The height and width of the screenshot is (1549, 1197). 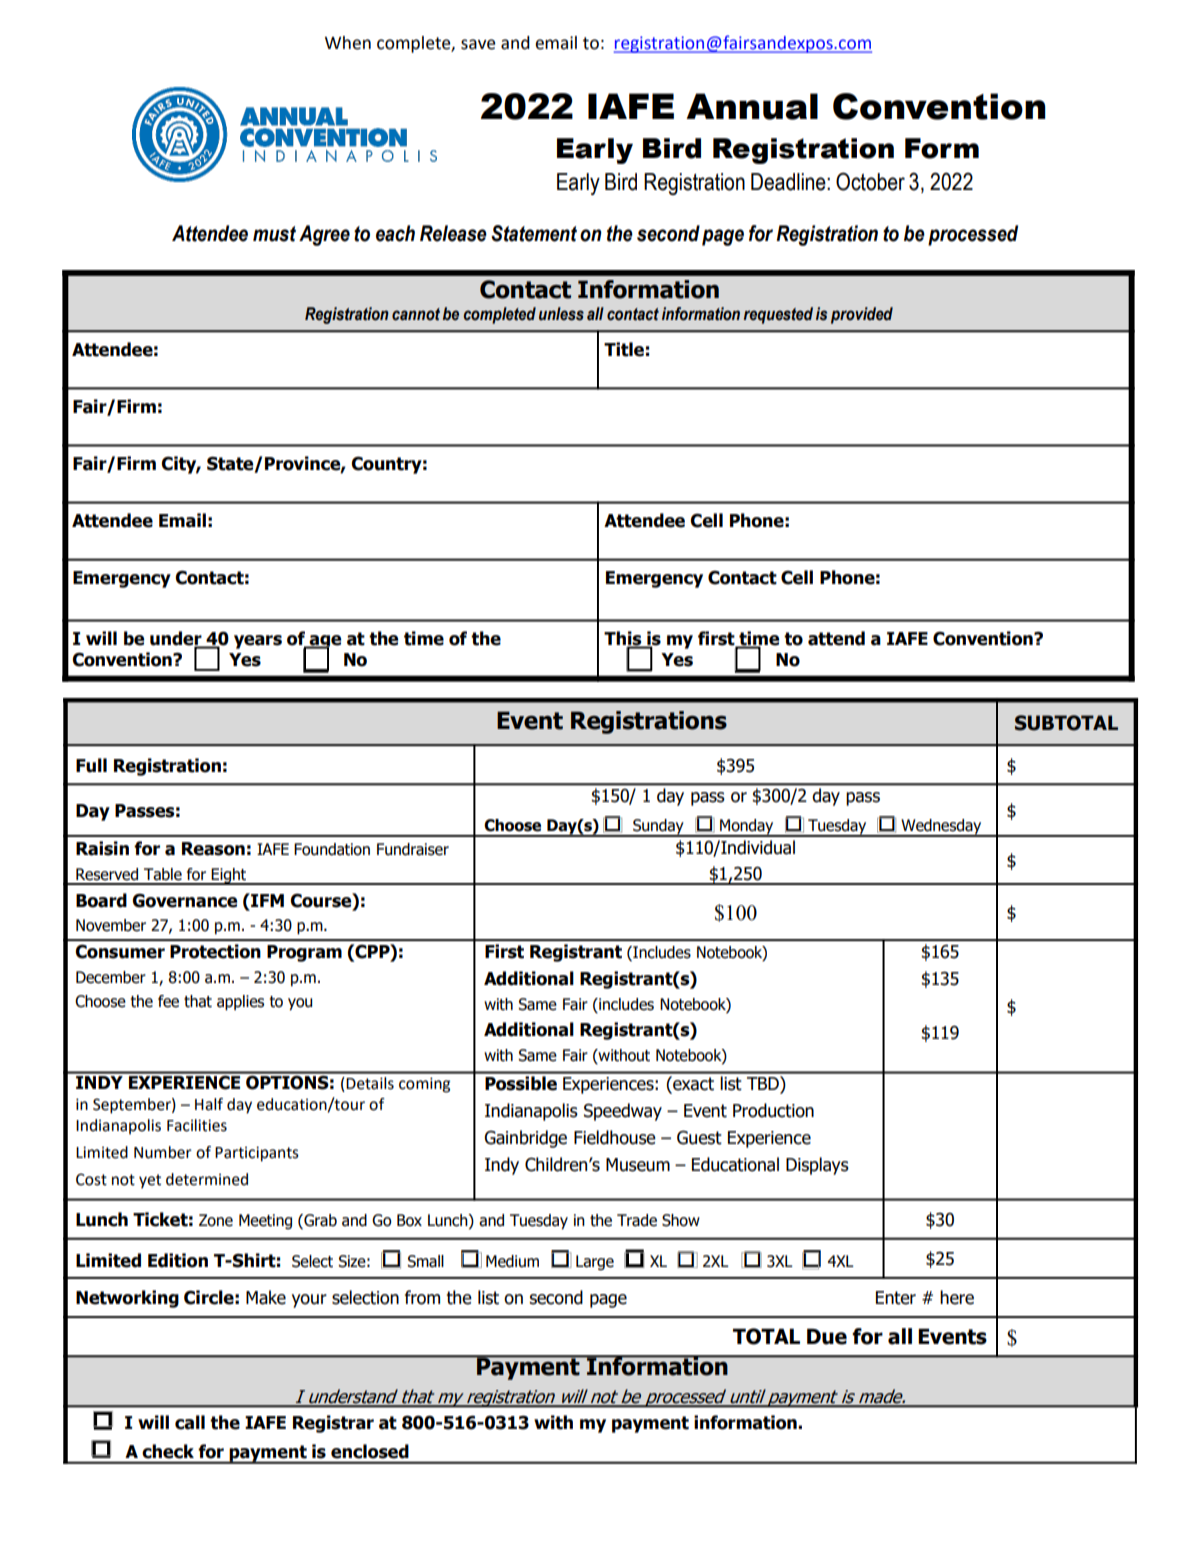 What do you see at coordinates (862, 315) in the screenshot?
I see `provided` at bounding box center [862, 315].
